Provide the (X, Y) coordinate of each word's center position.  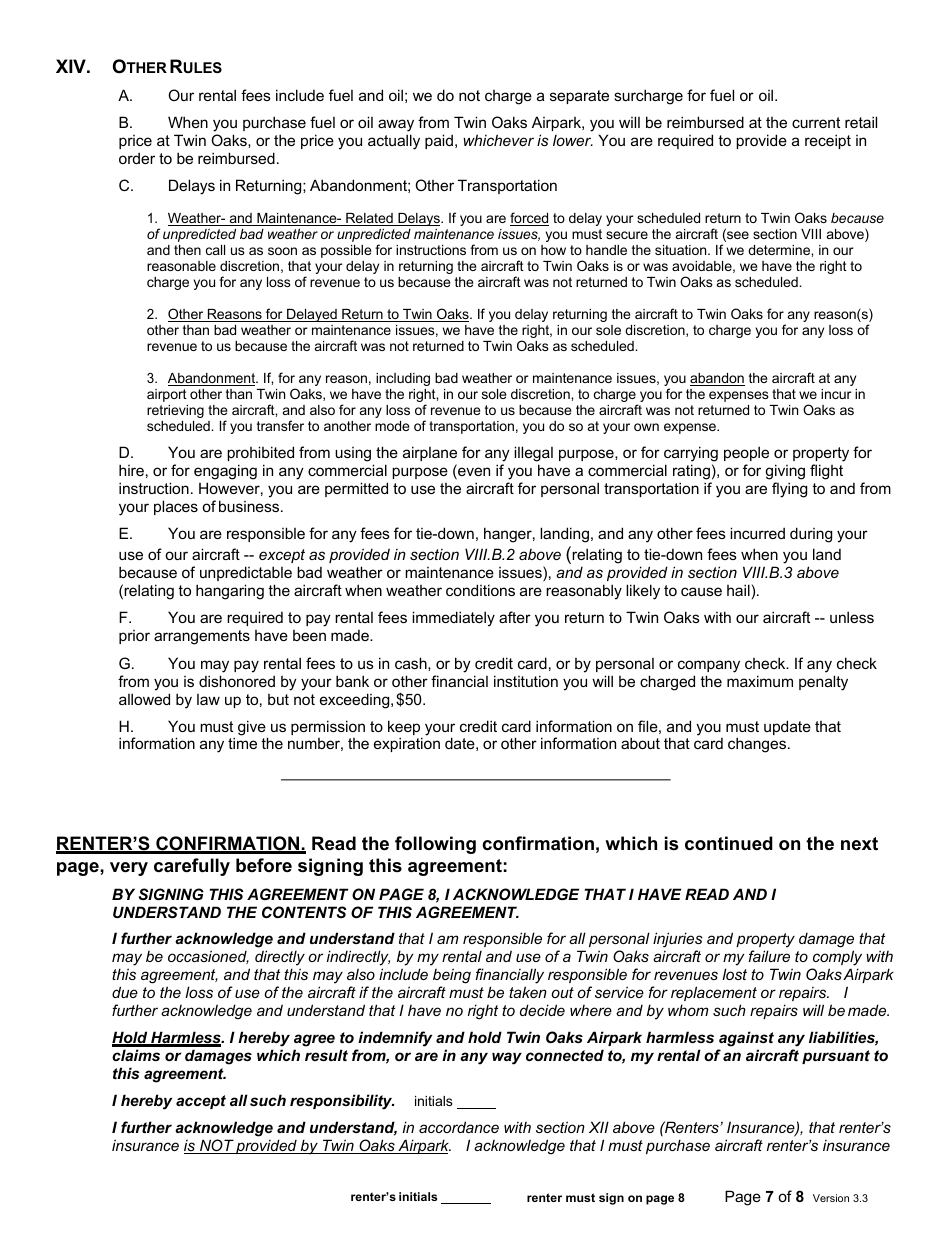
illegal (533, 454)
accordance (459, 1127)
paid (440, 141)
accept (201, 1102)
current (816, 122)
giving (785, 472)
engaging (225, 472)
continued (729, 843)
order (137, 158)
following (435, 845)
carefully (192, 867)
